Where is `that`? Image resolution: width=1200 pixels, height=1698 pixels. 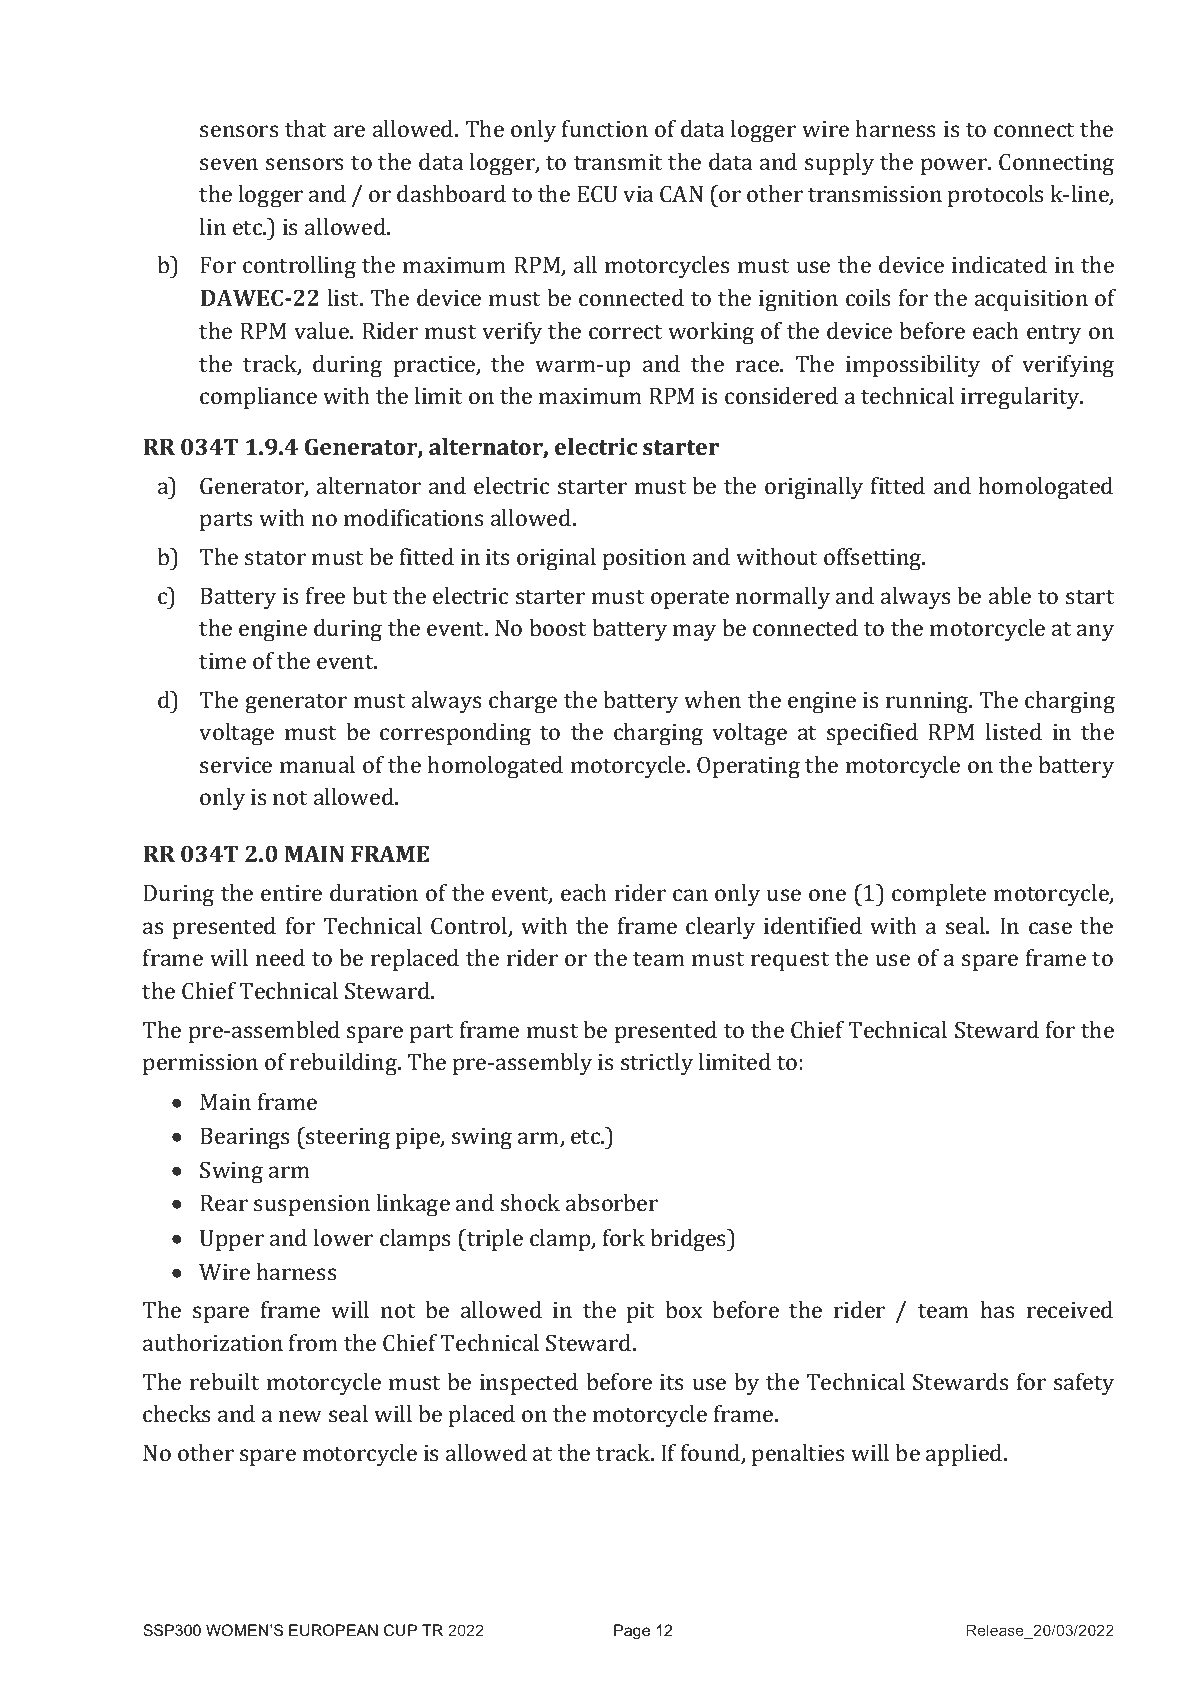
that is located at coordinates (305, 128).
